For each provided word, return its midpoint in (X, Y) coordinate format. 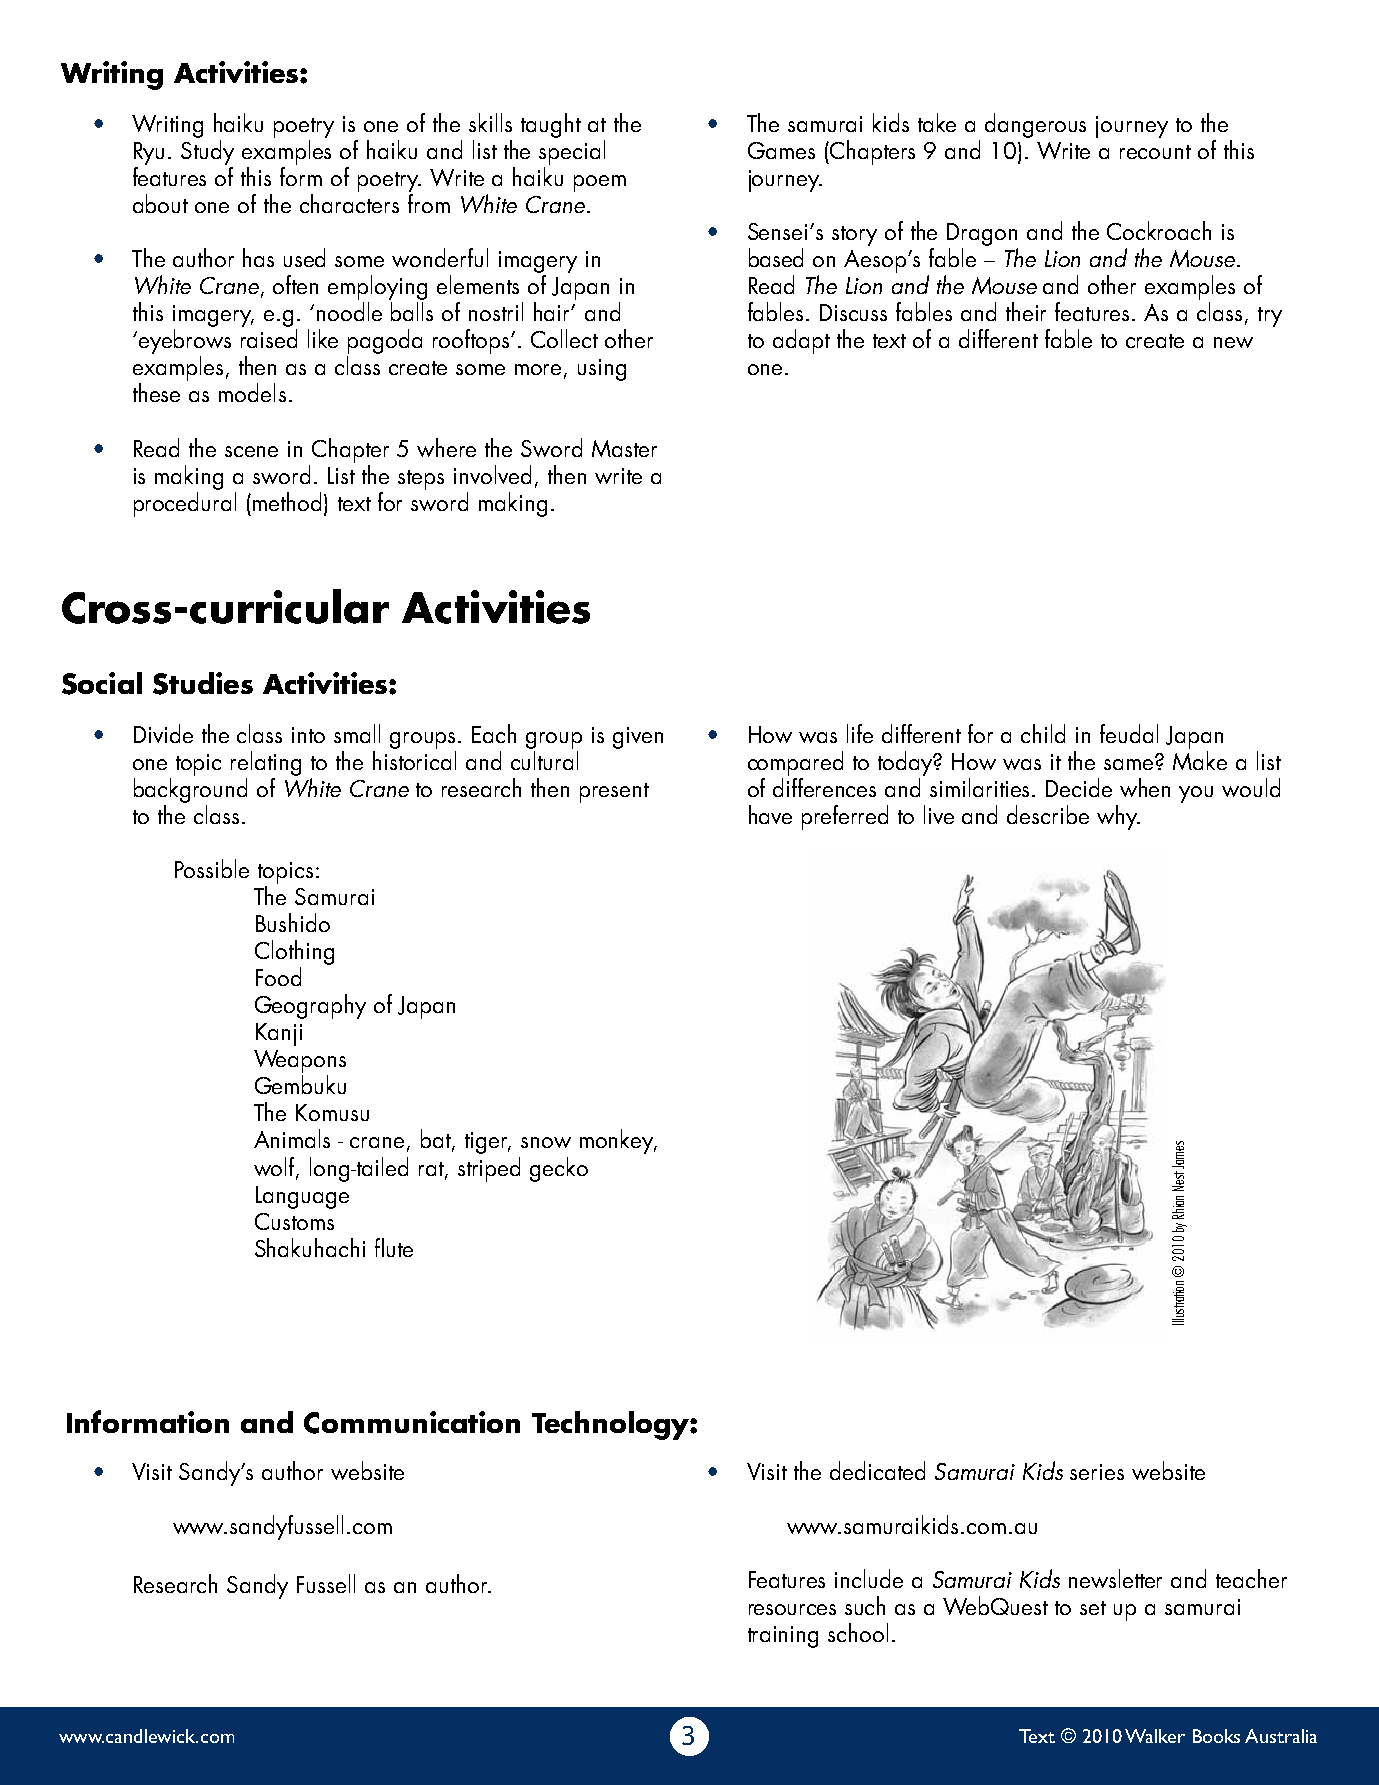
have (770, 814)
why (1118, 817)
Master (624, 448)
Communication (412, 1422)
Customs (294, 1221)
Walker (1155, 1736)
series (1097, 1472)
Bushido (293, 922)
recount (1155, 152)
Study (207, 152)
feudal (1129, 733)
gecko (559, 1169)
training (783, 1637)
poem (600, 183)
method (287, 501)
